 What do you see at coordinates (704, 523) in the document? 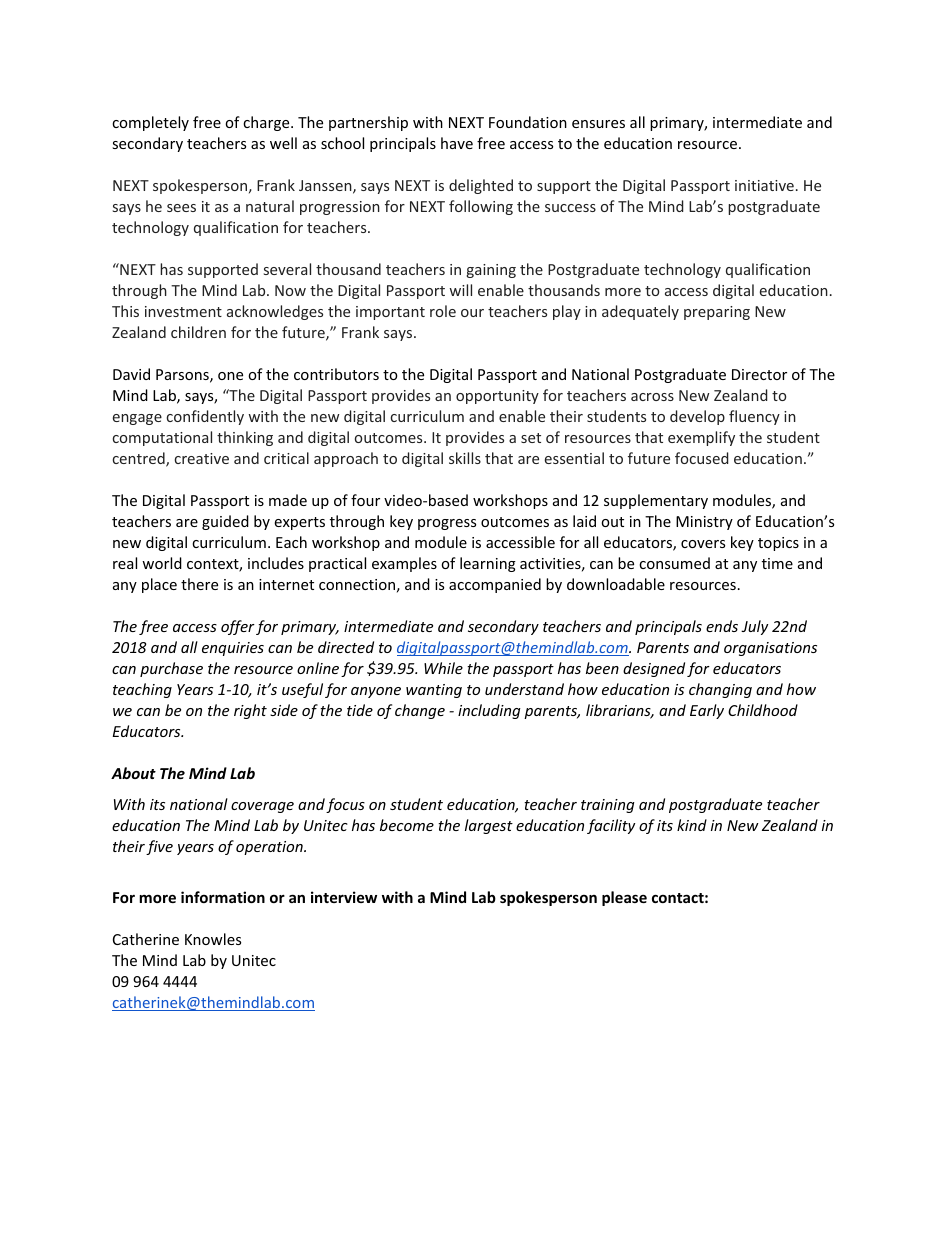
I see `Ministry` at bounding box center [704, 523].
